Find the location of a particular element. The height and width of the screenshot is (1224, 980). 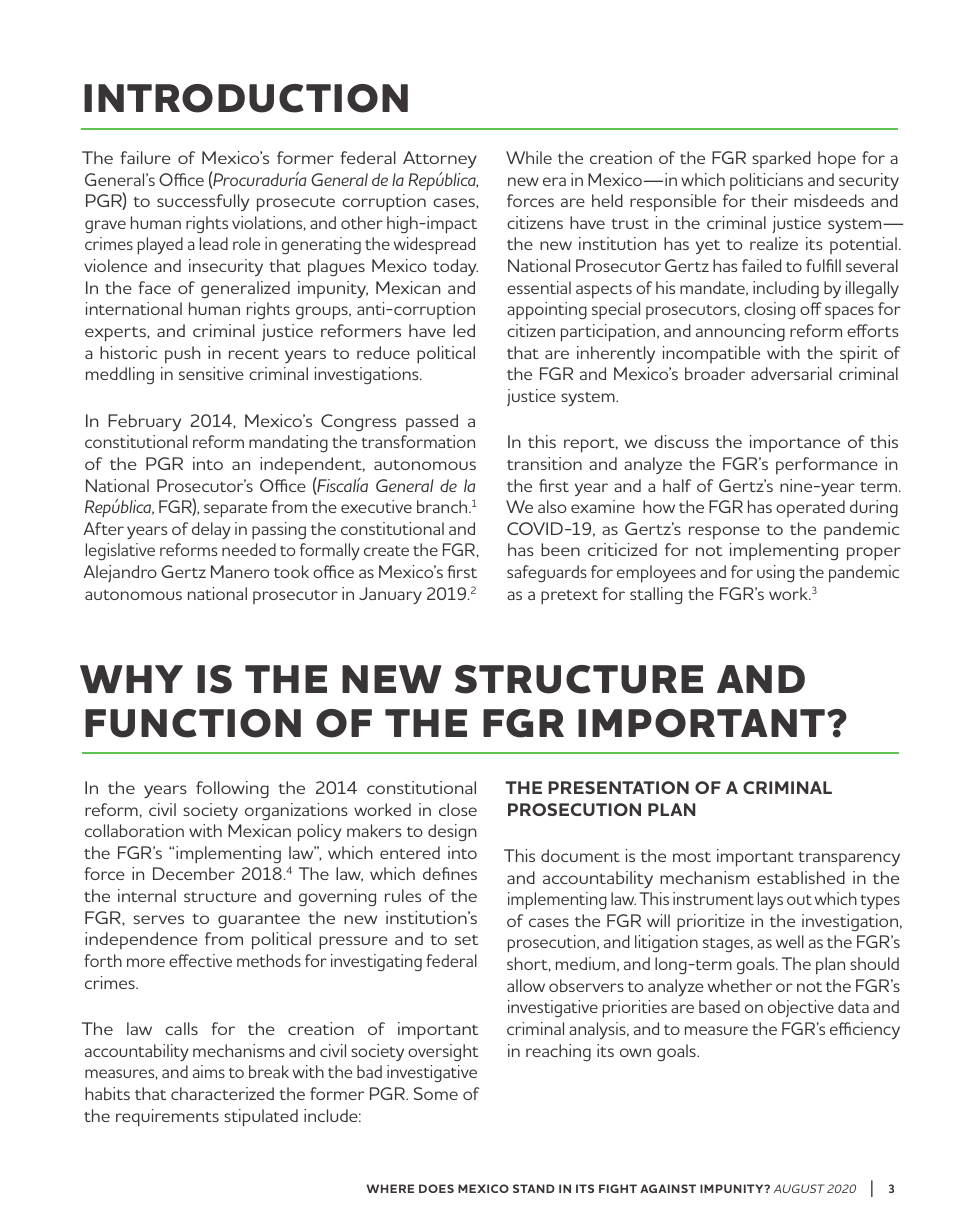

following is located at coordinates (232, 790).
